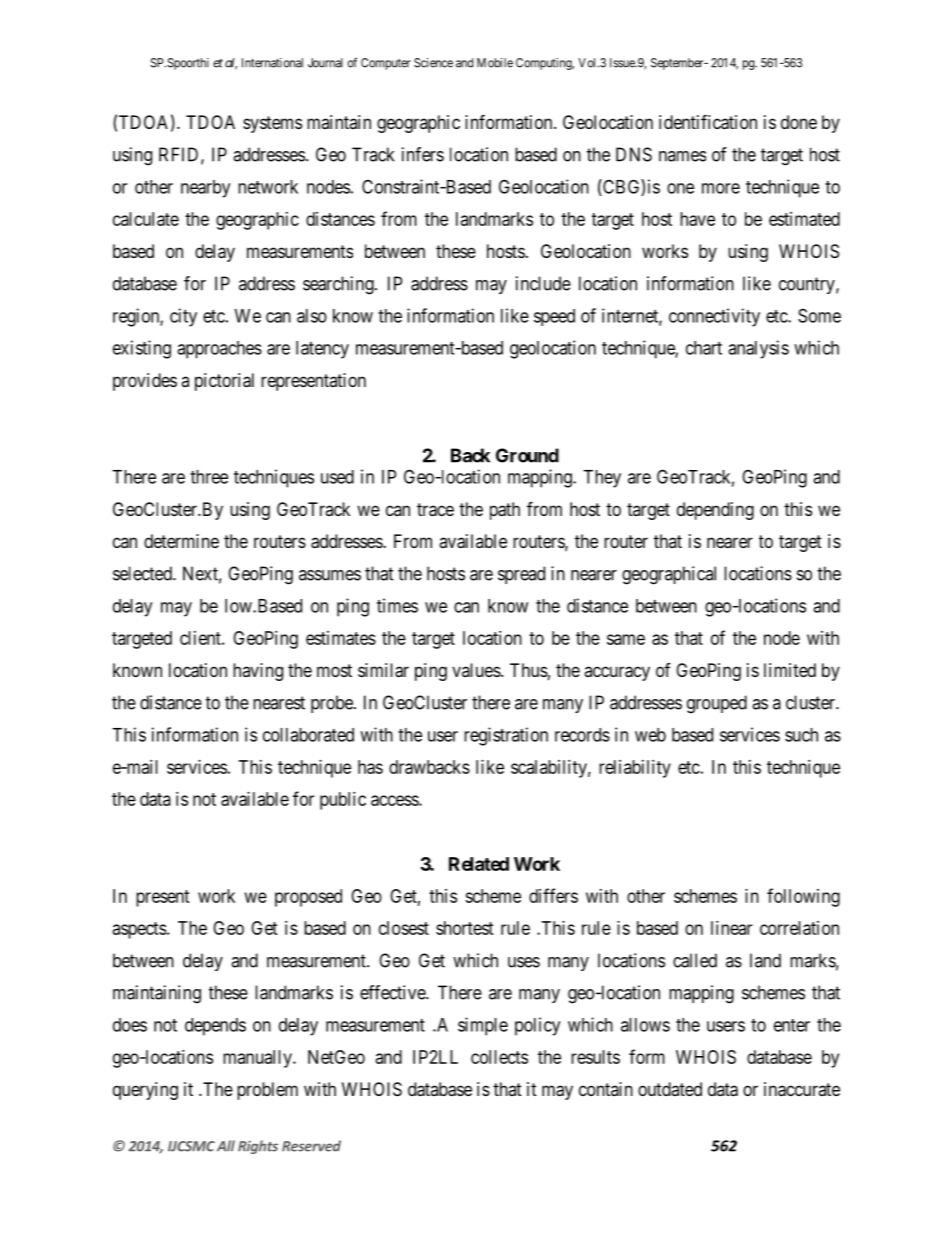  What do you see at coordinates (506, 736) in the page?
I see `registration` at bounding box center [506, 736].
